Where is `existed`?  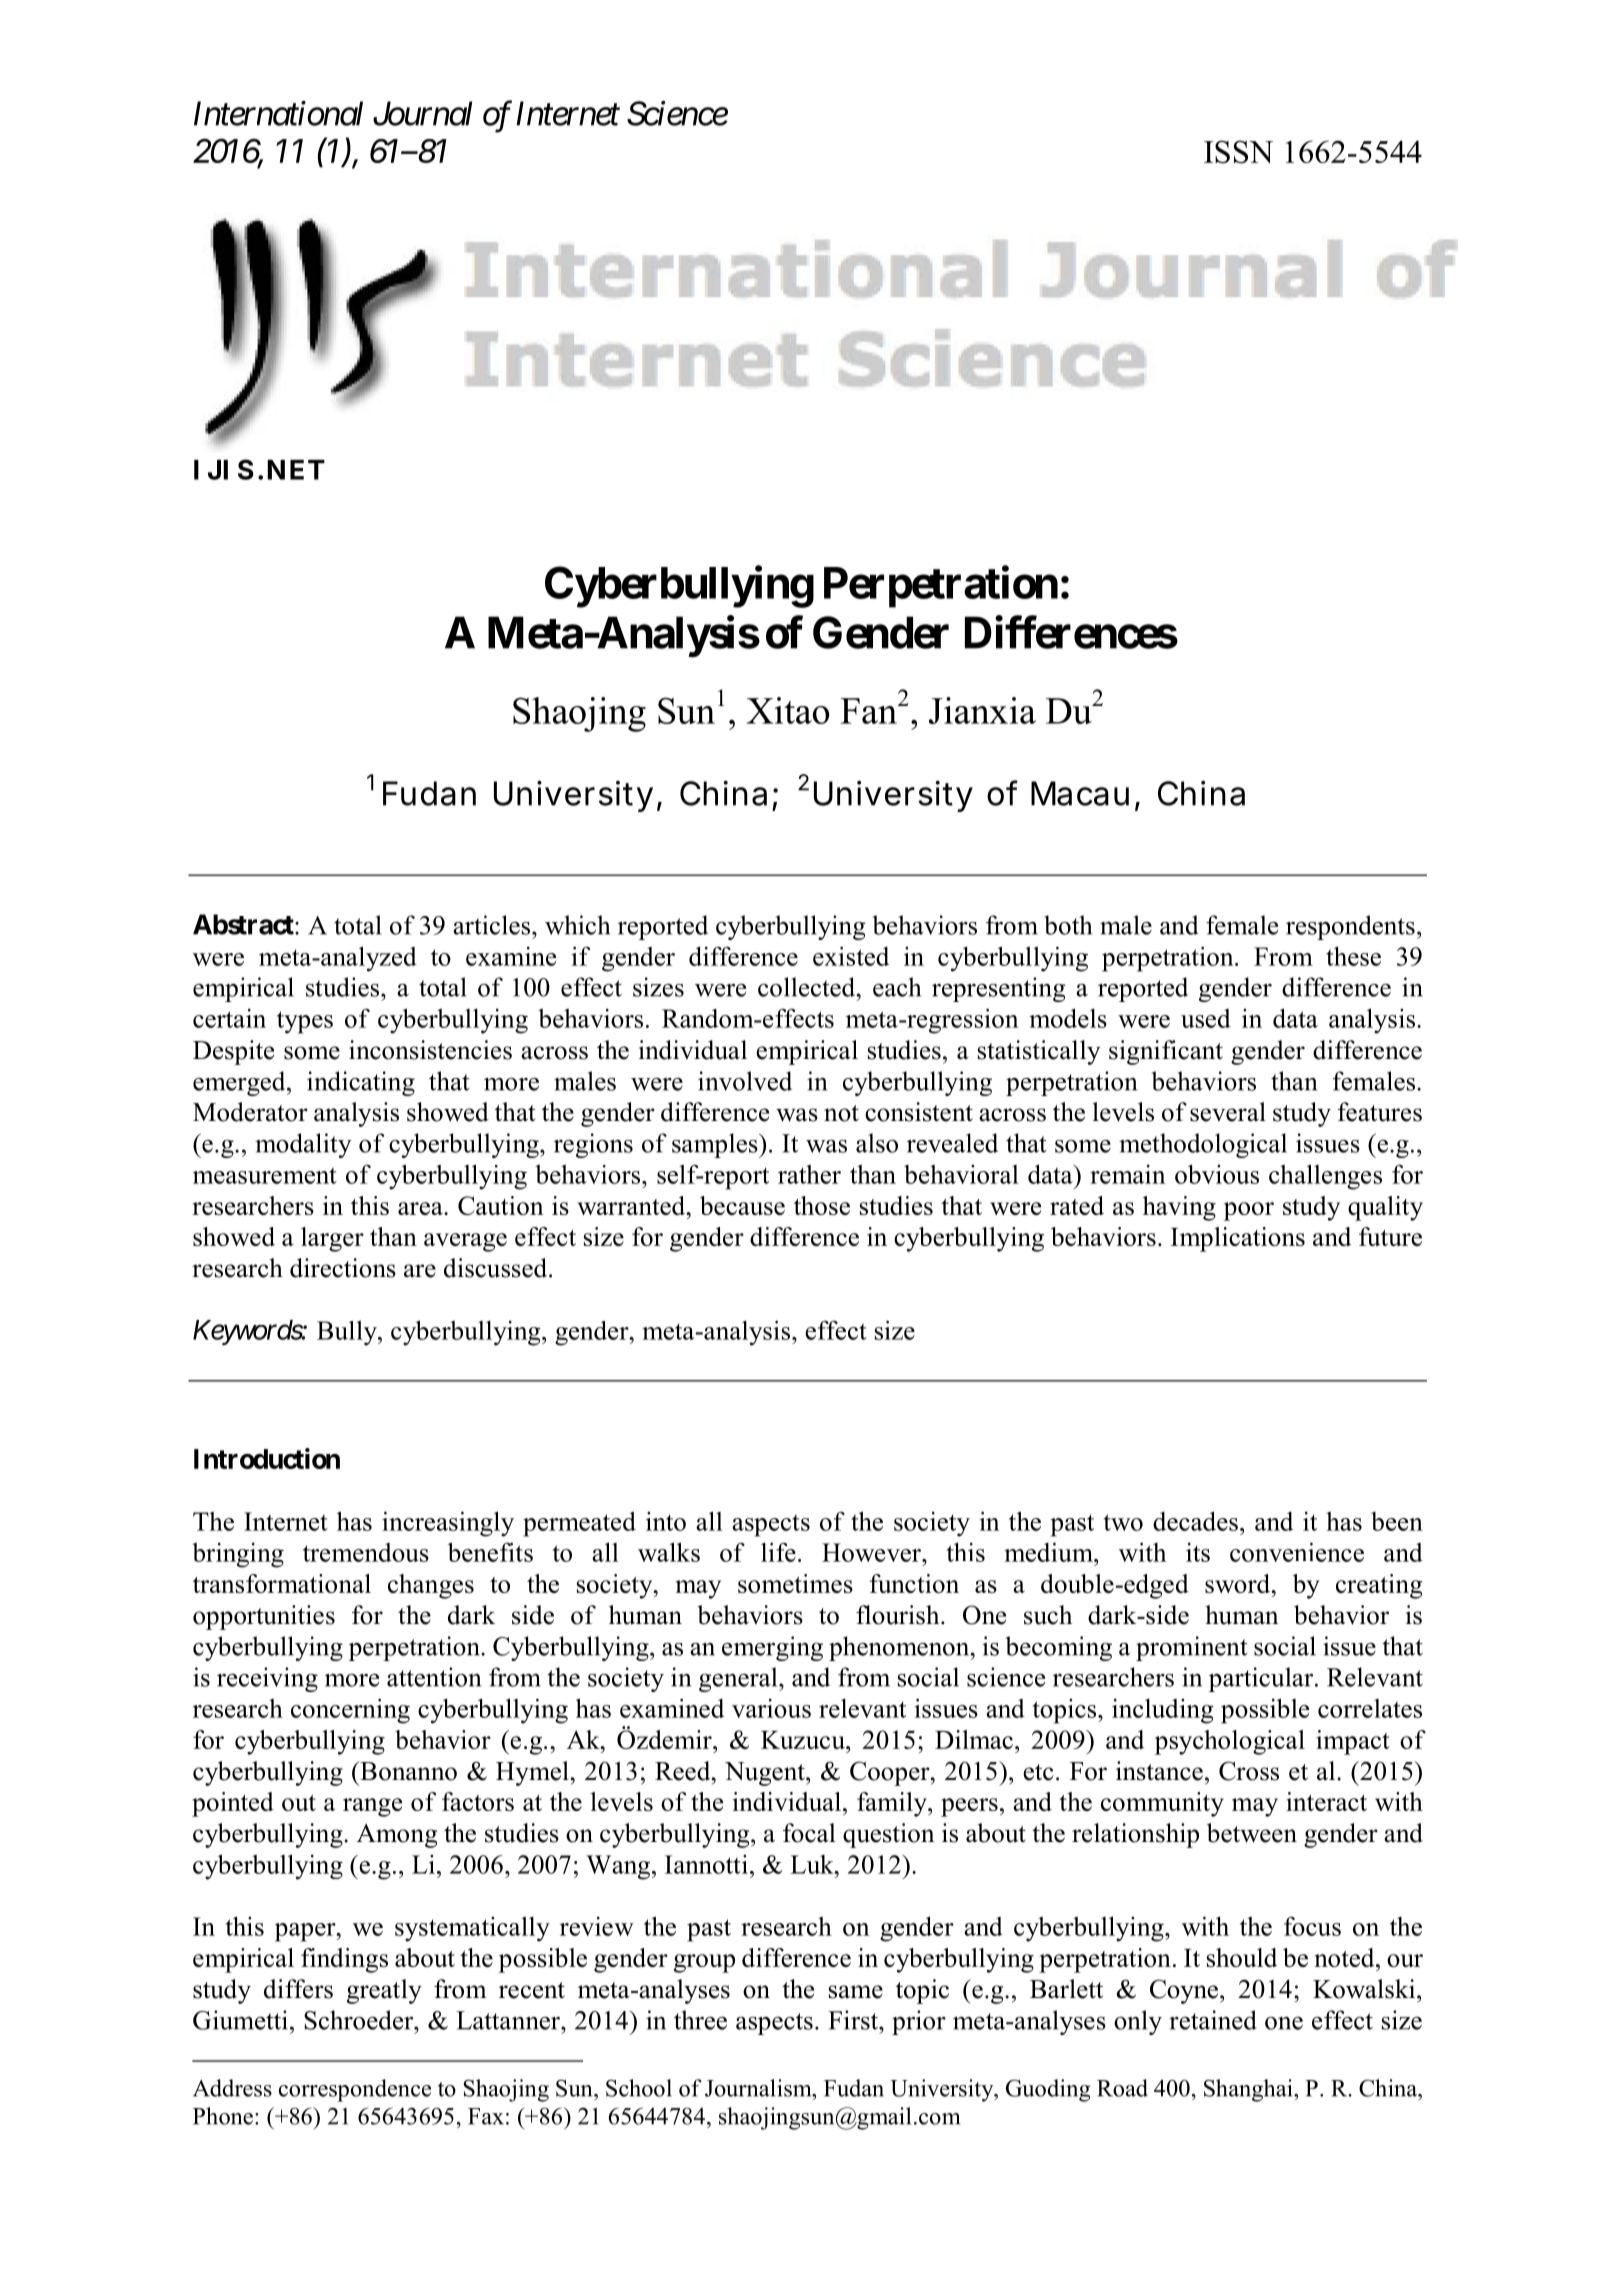 existed is located at coordinates (851, 956).
